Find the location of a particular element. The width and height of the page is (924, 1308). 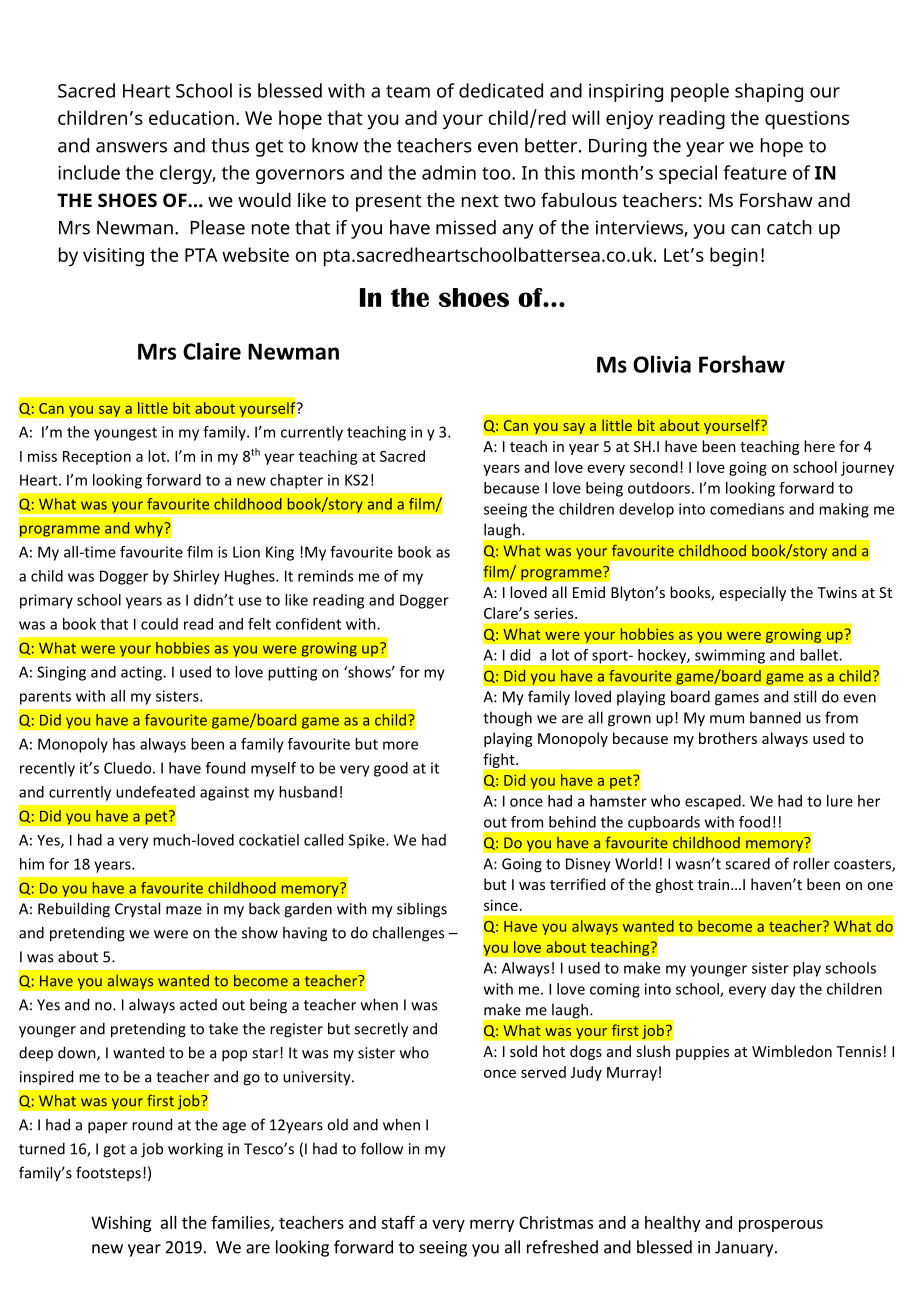

dedicated is located at coordinates (501, 90).
